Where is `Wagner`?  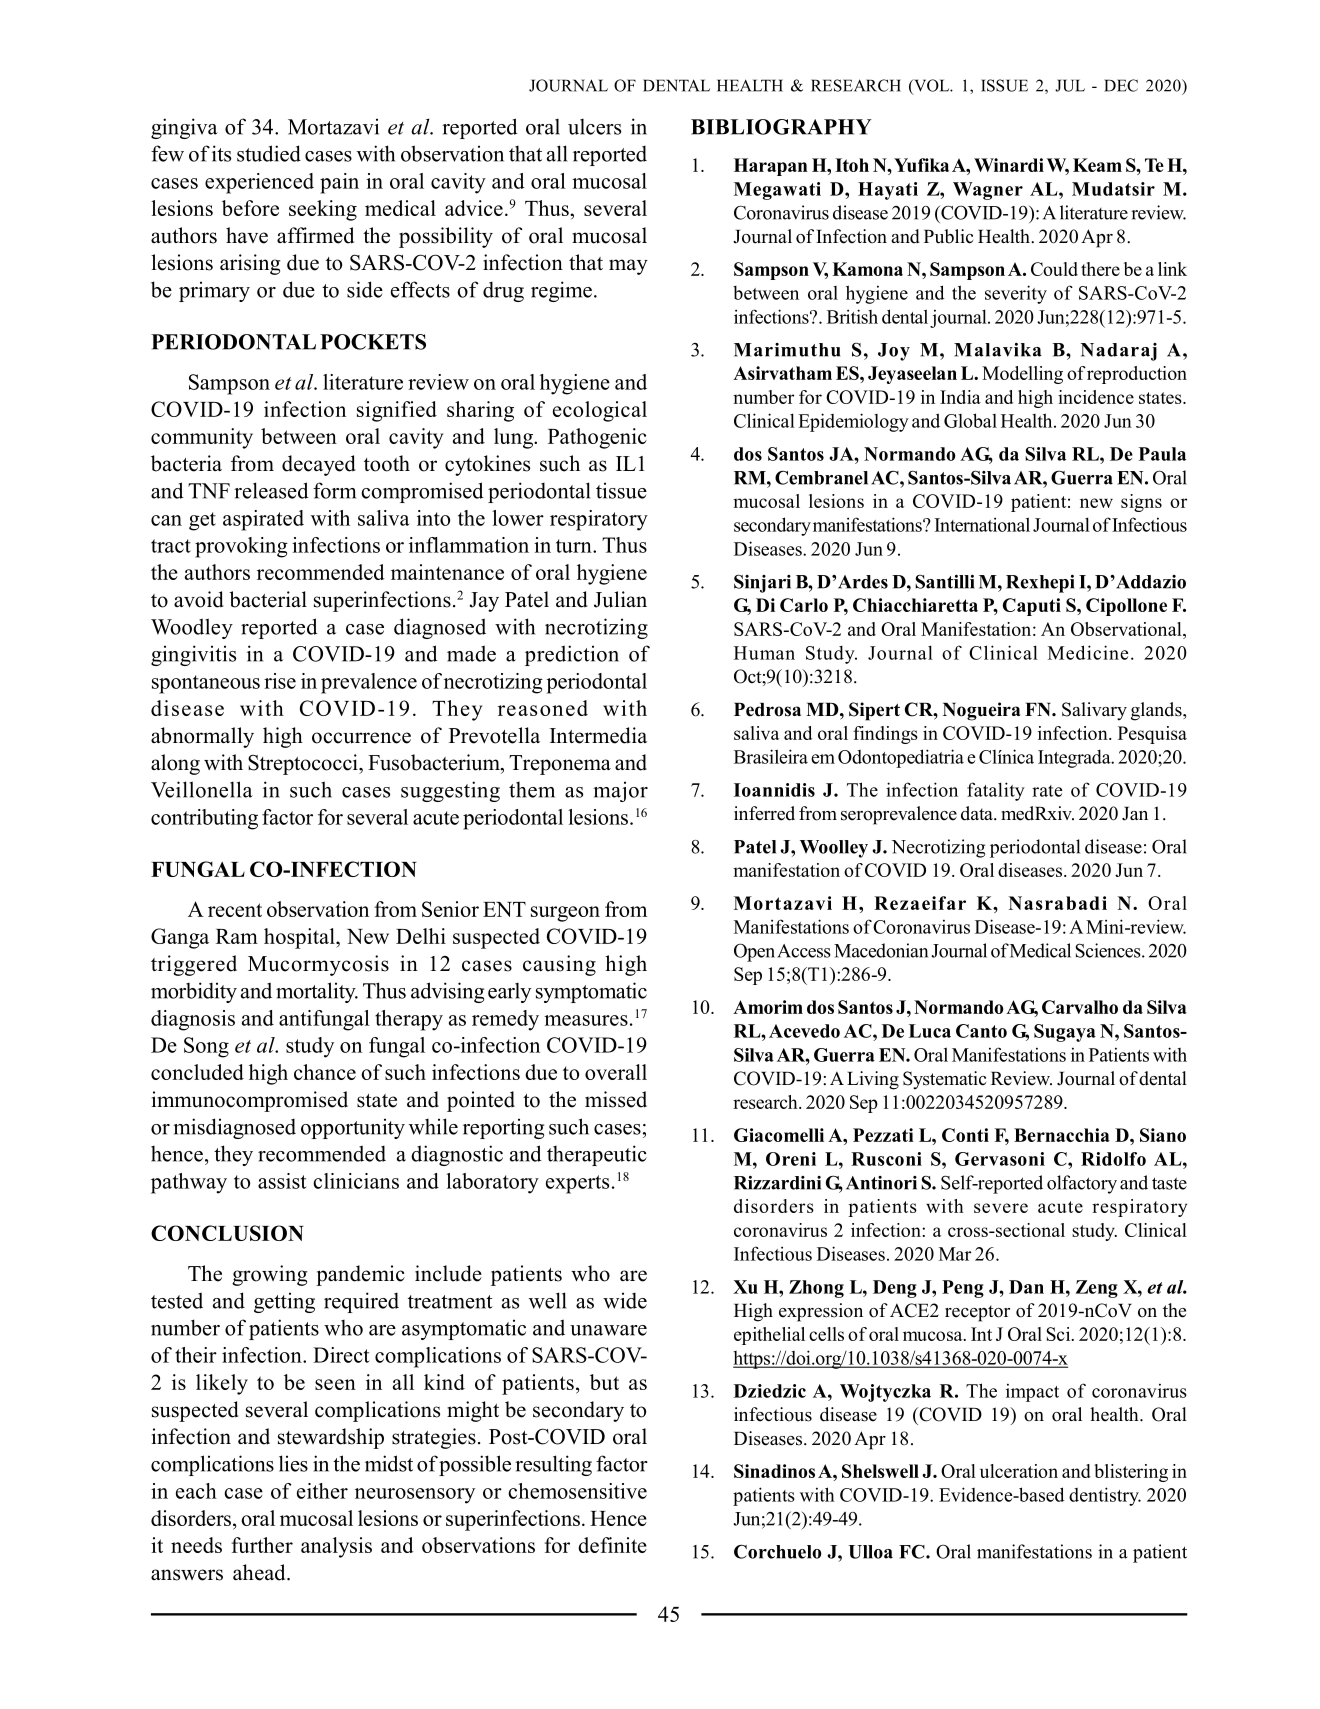 Wagner is located at coordinates (988, 191).
